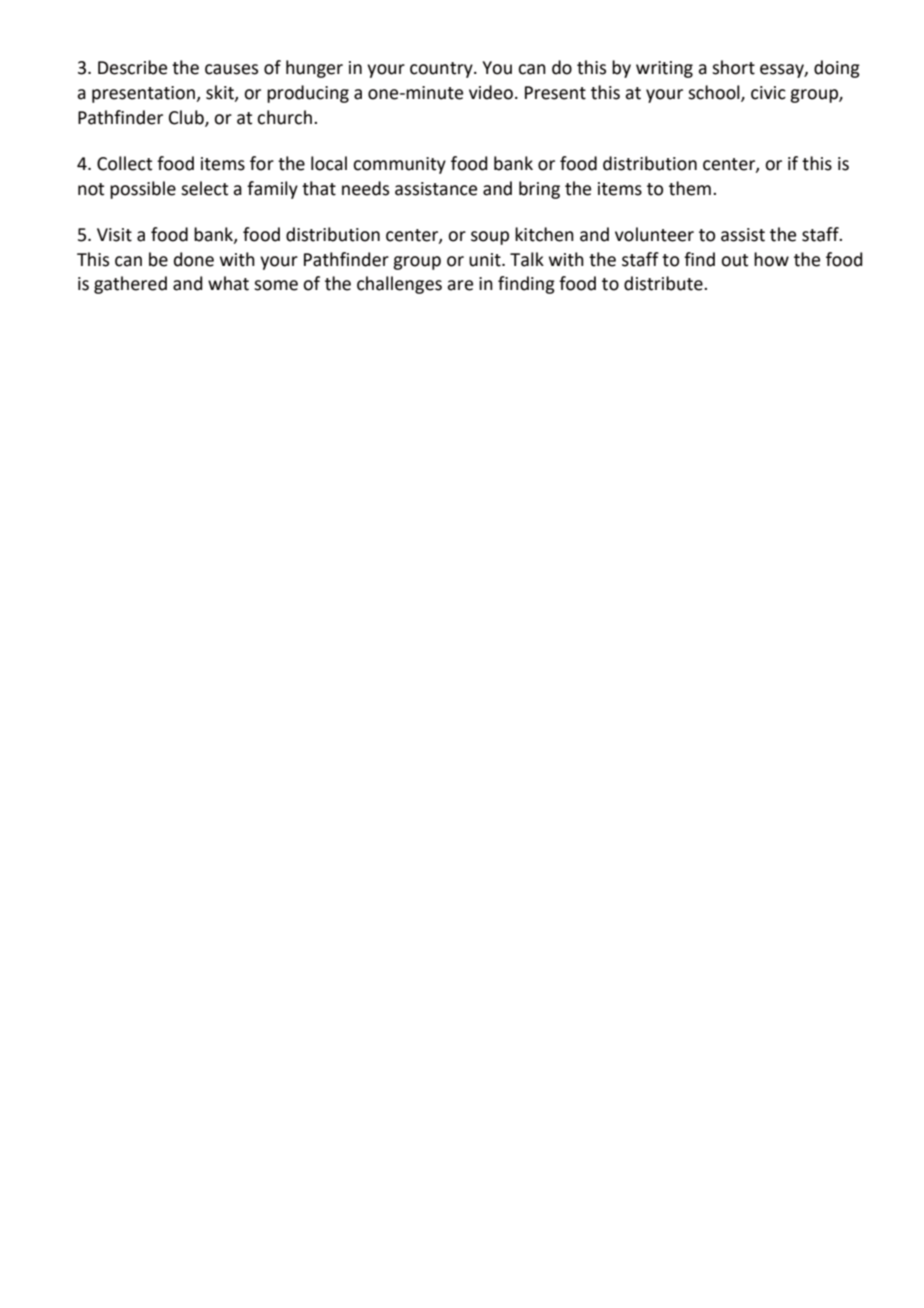 The height and width of the document is (1308, 924). What do you see at coordinates (690, 188) in the document?
I see `them` at bounding box center [690, 188].
